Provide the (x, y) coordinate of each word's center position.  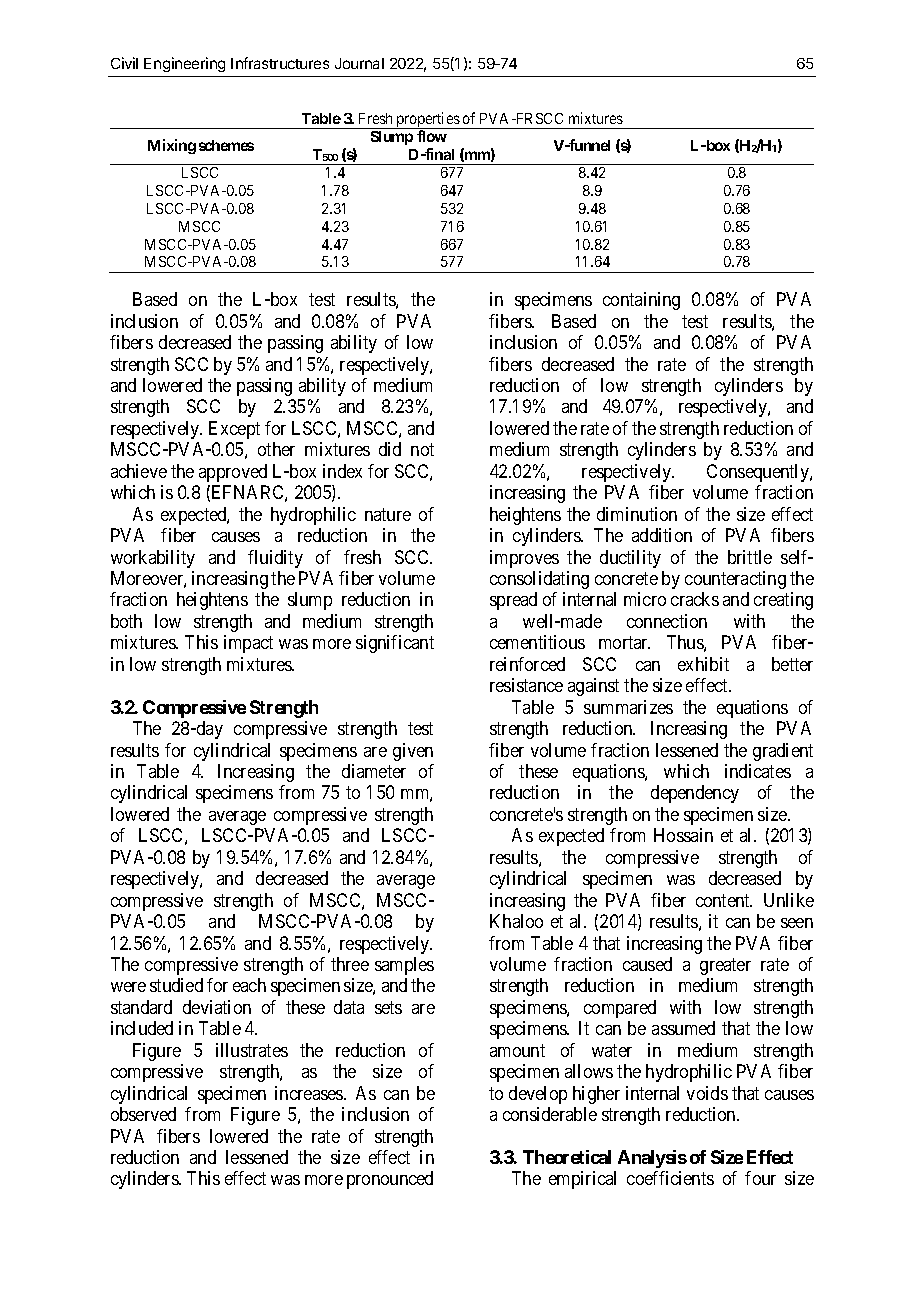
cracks (695, 599)
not (422, 450)
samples (404, 966)
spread (513, 601)
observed (143, 1114)
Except (234, 430)
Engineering (184, 64)
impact (248, 644)
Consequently (759, 473)
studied (176, 985)
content (724, 900)
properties (428, 120)
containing (641, 301)
